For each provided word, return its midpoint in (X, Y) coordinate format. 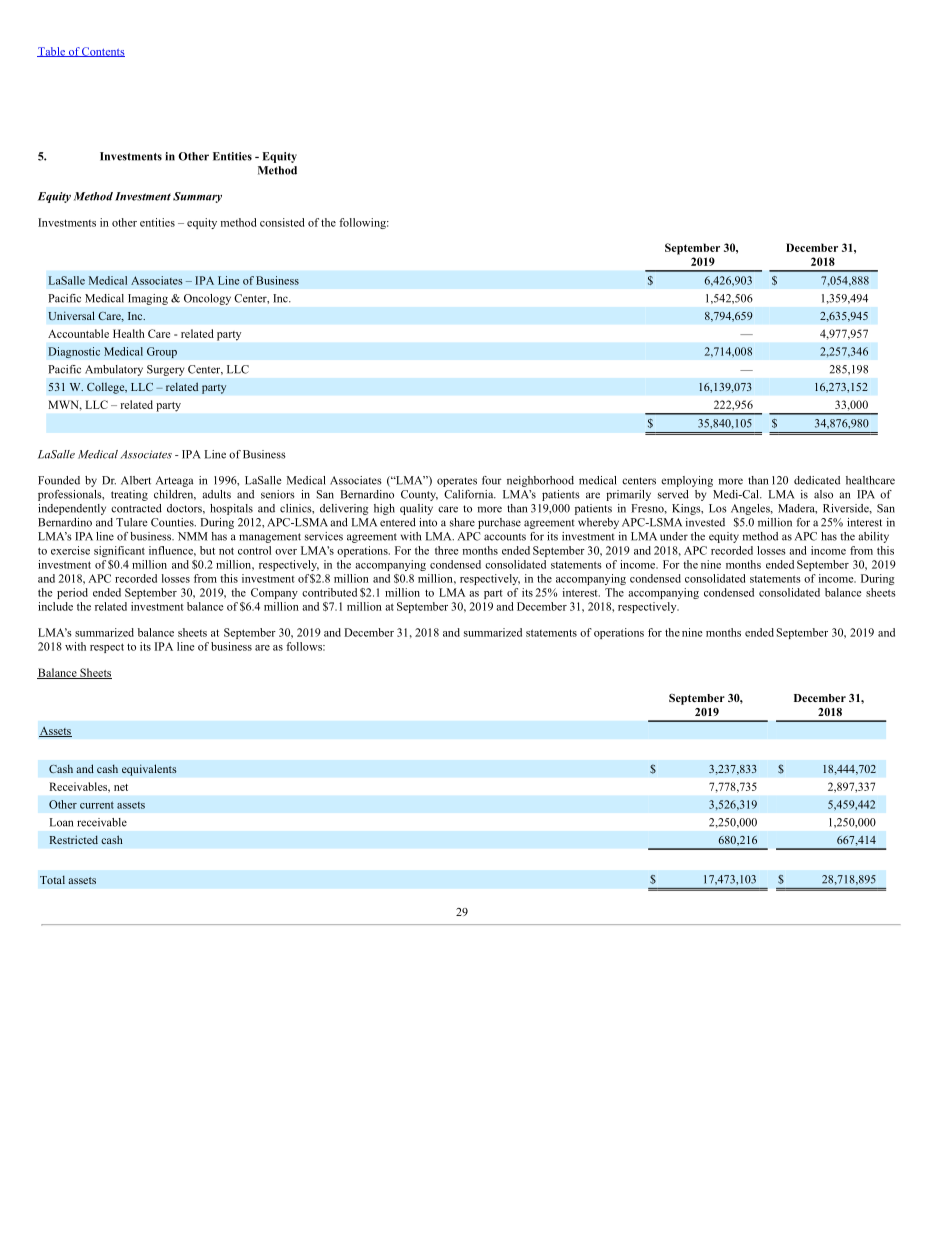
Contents (102, 52)
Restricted (74, 839)
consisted (282, 222)
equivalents (149, 770)
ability (874, 537)
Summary (197, 197)
